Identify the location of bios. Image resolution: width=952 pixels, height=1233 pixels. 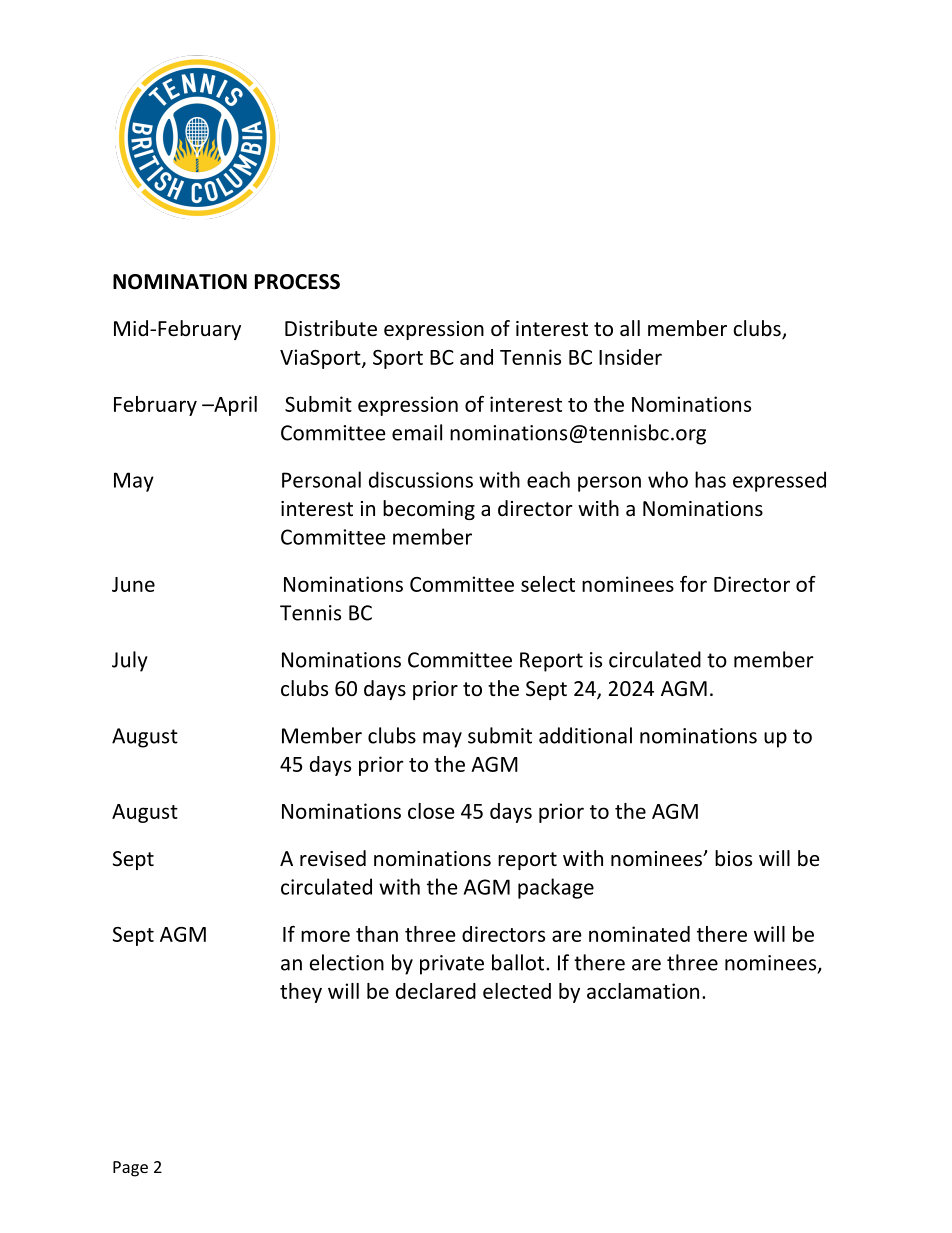
(733, 858).
